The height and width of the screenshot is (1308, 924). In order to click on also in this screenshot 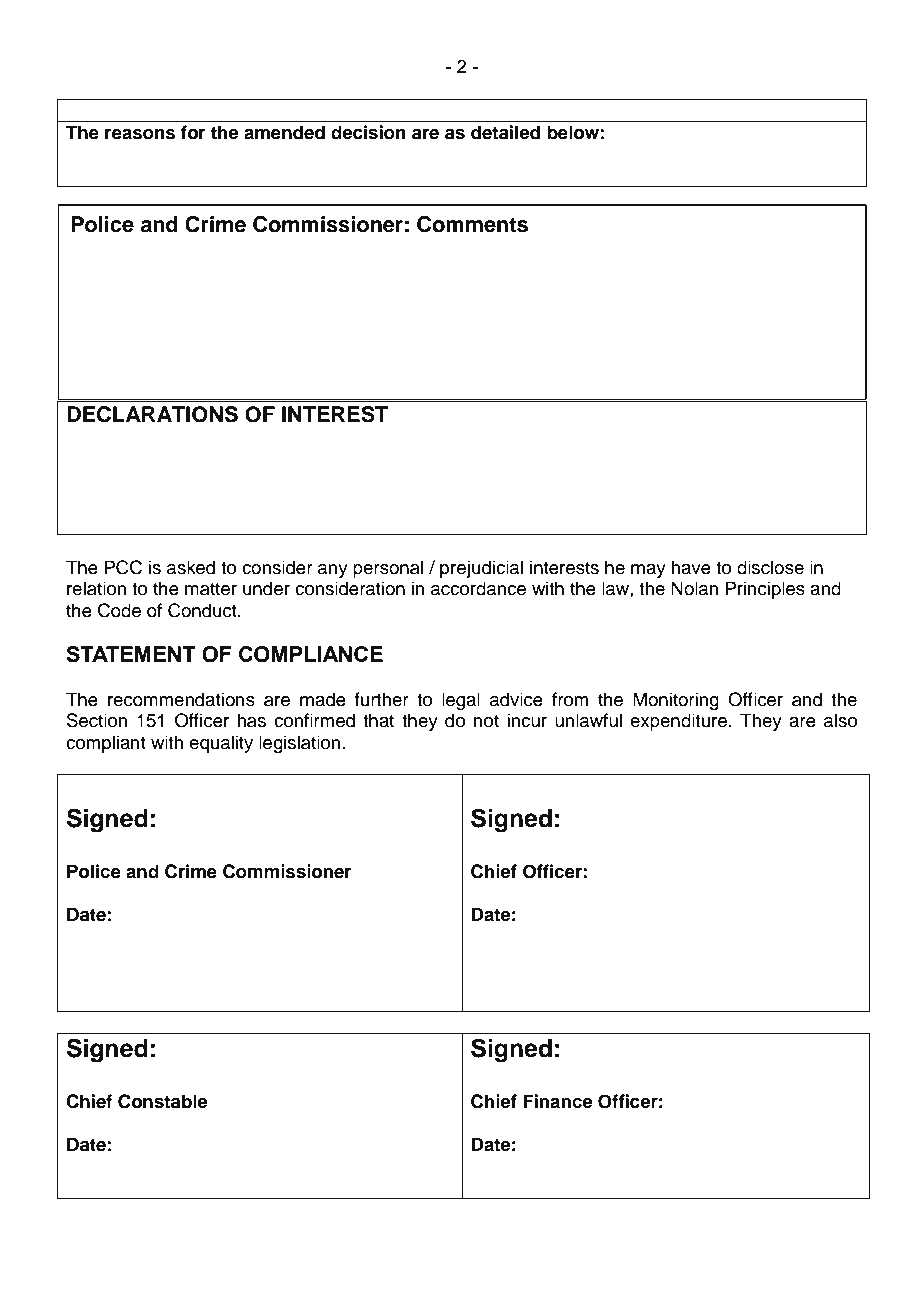, I will do `click(840, 720)`.
